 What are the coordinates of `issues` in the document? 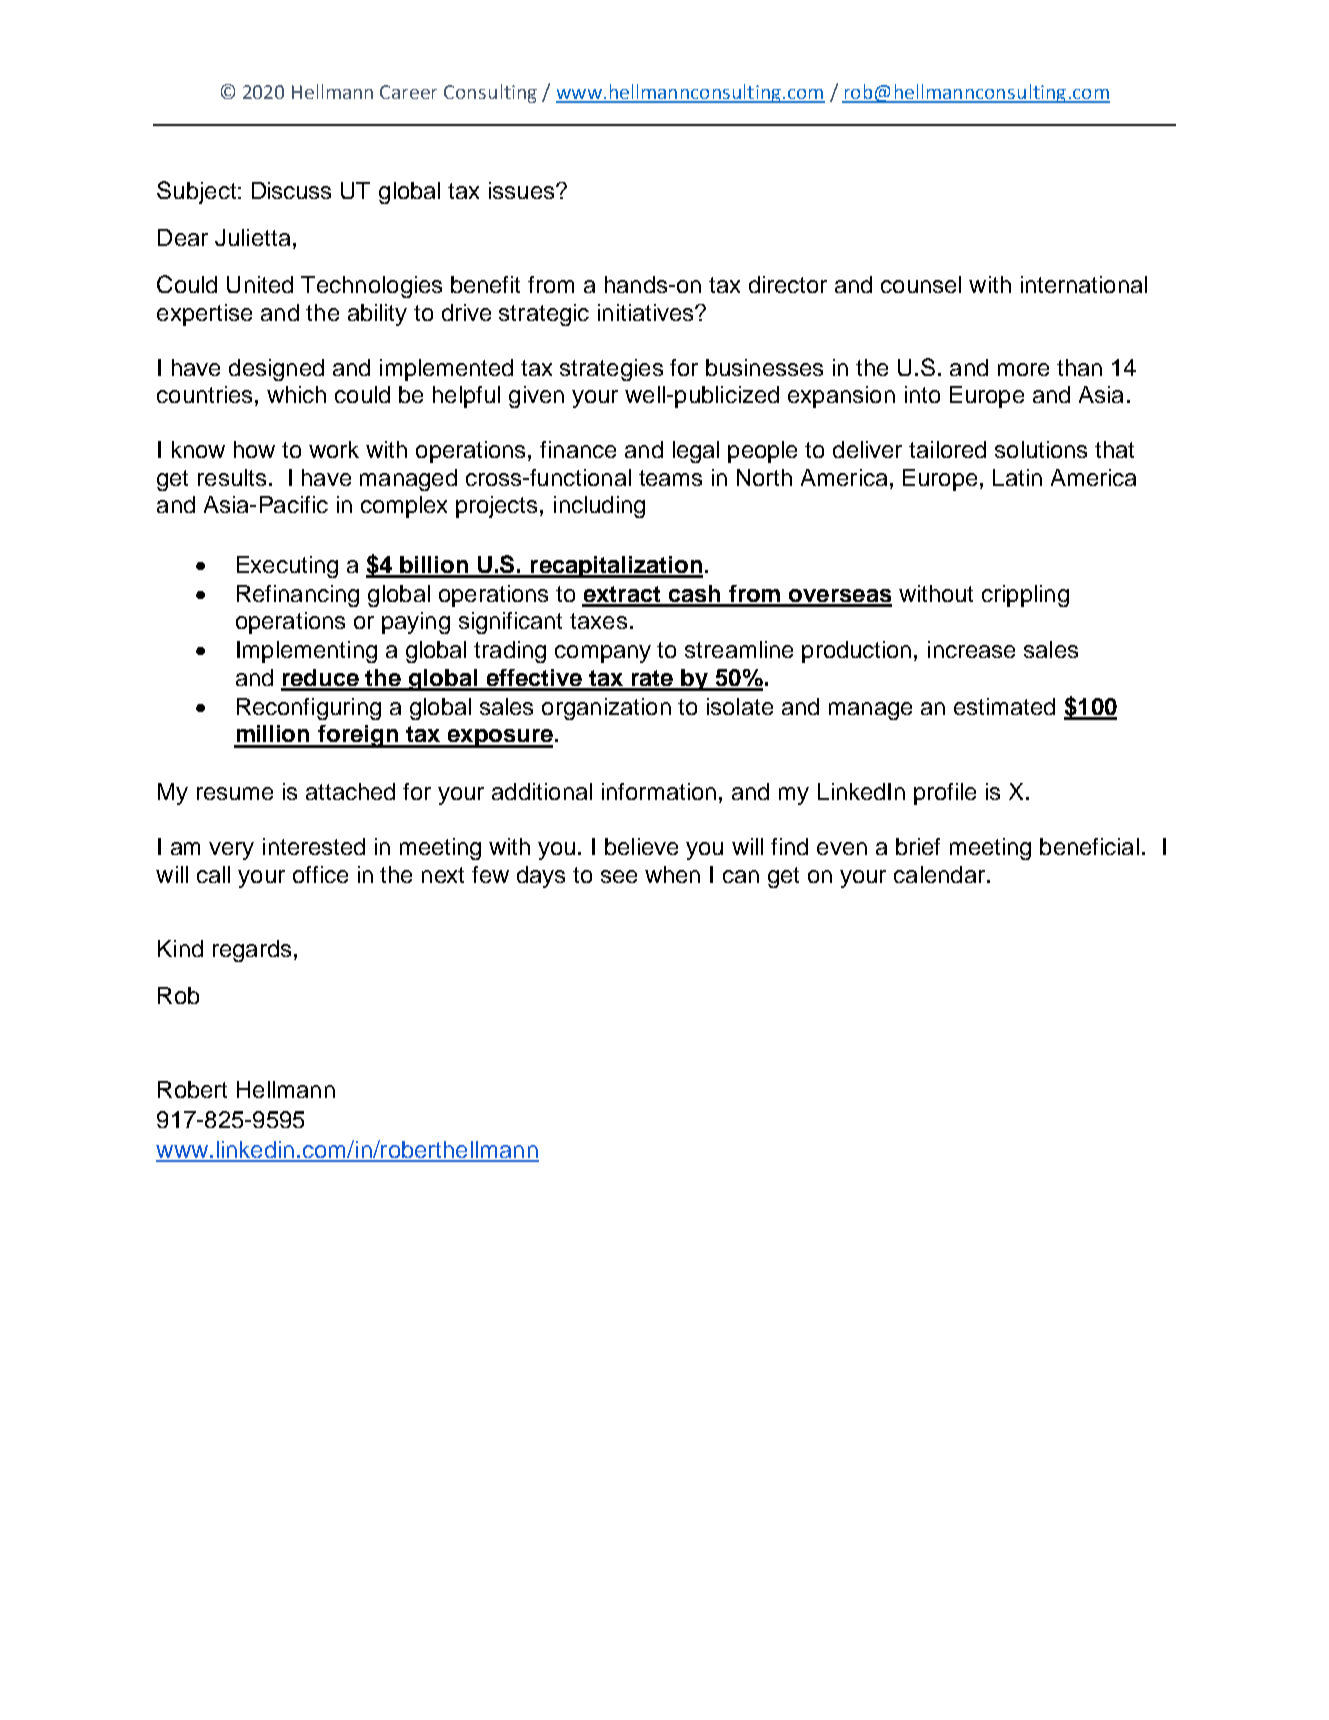 It's located at (521, 190).
